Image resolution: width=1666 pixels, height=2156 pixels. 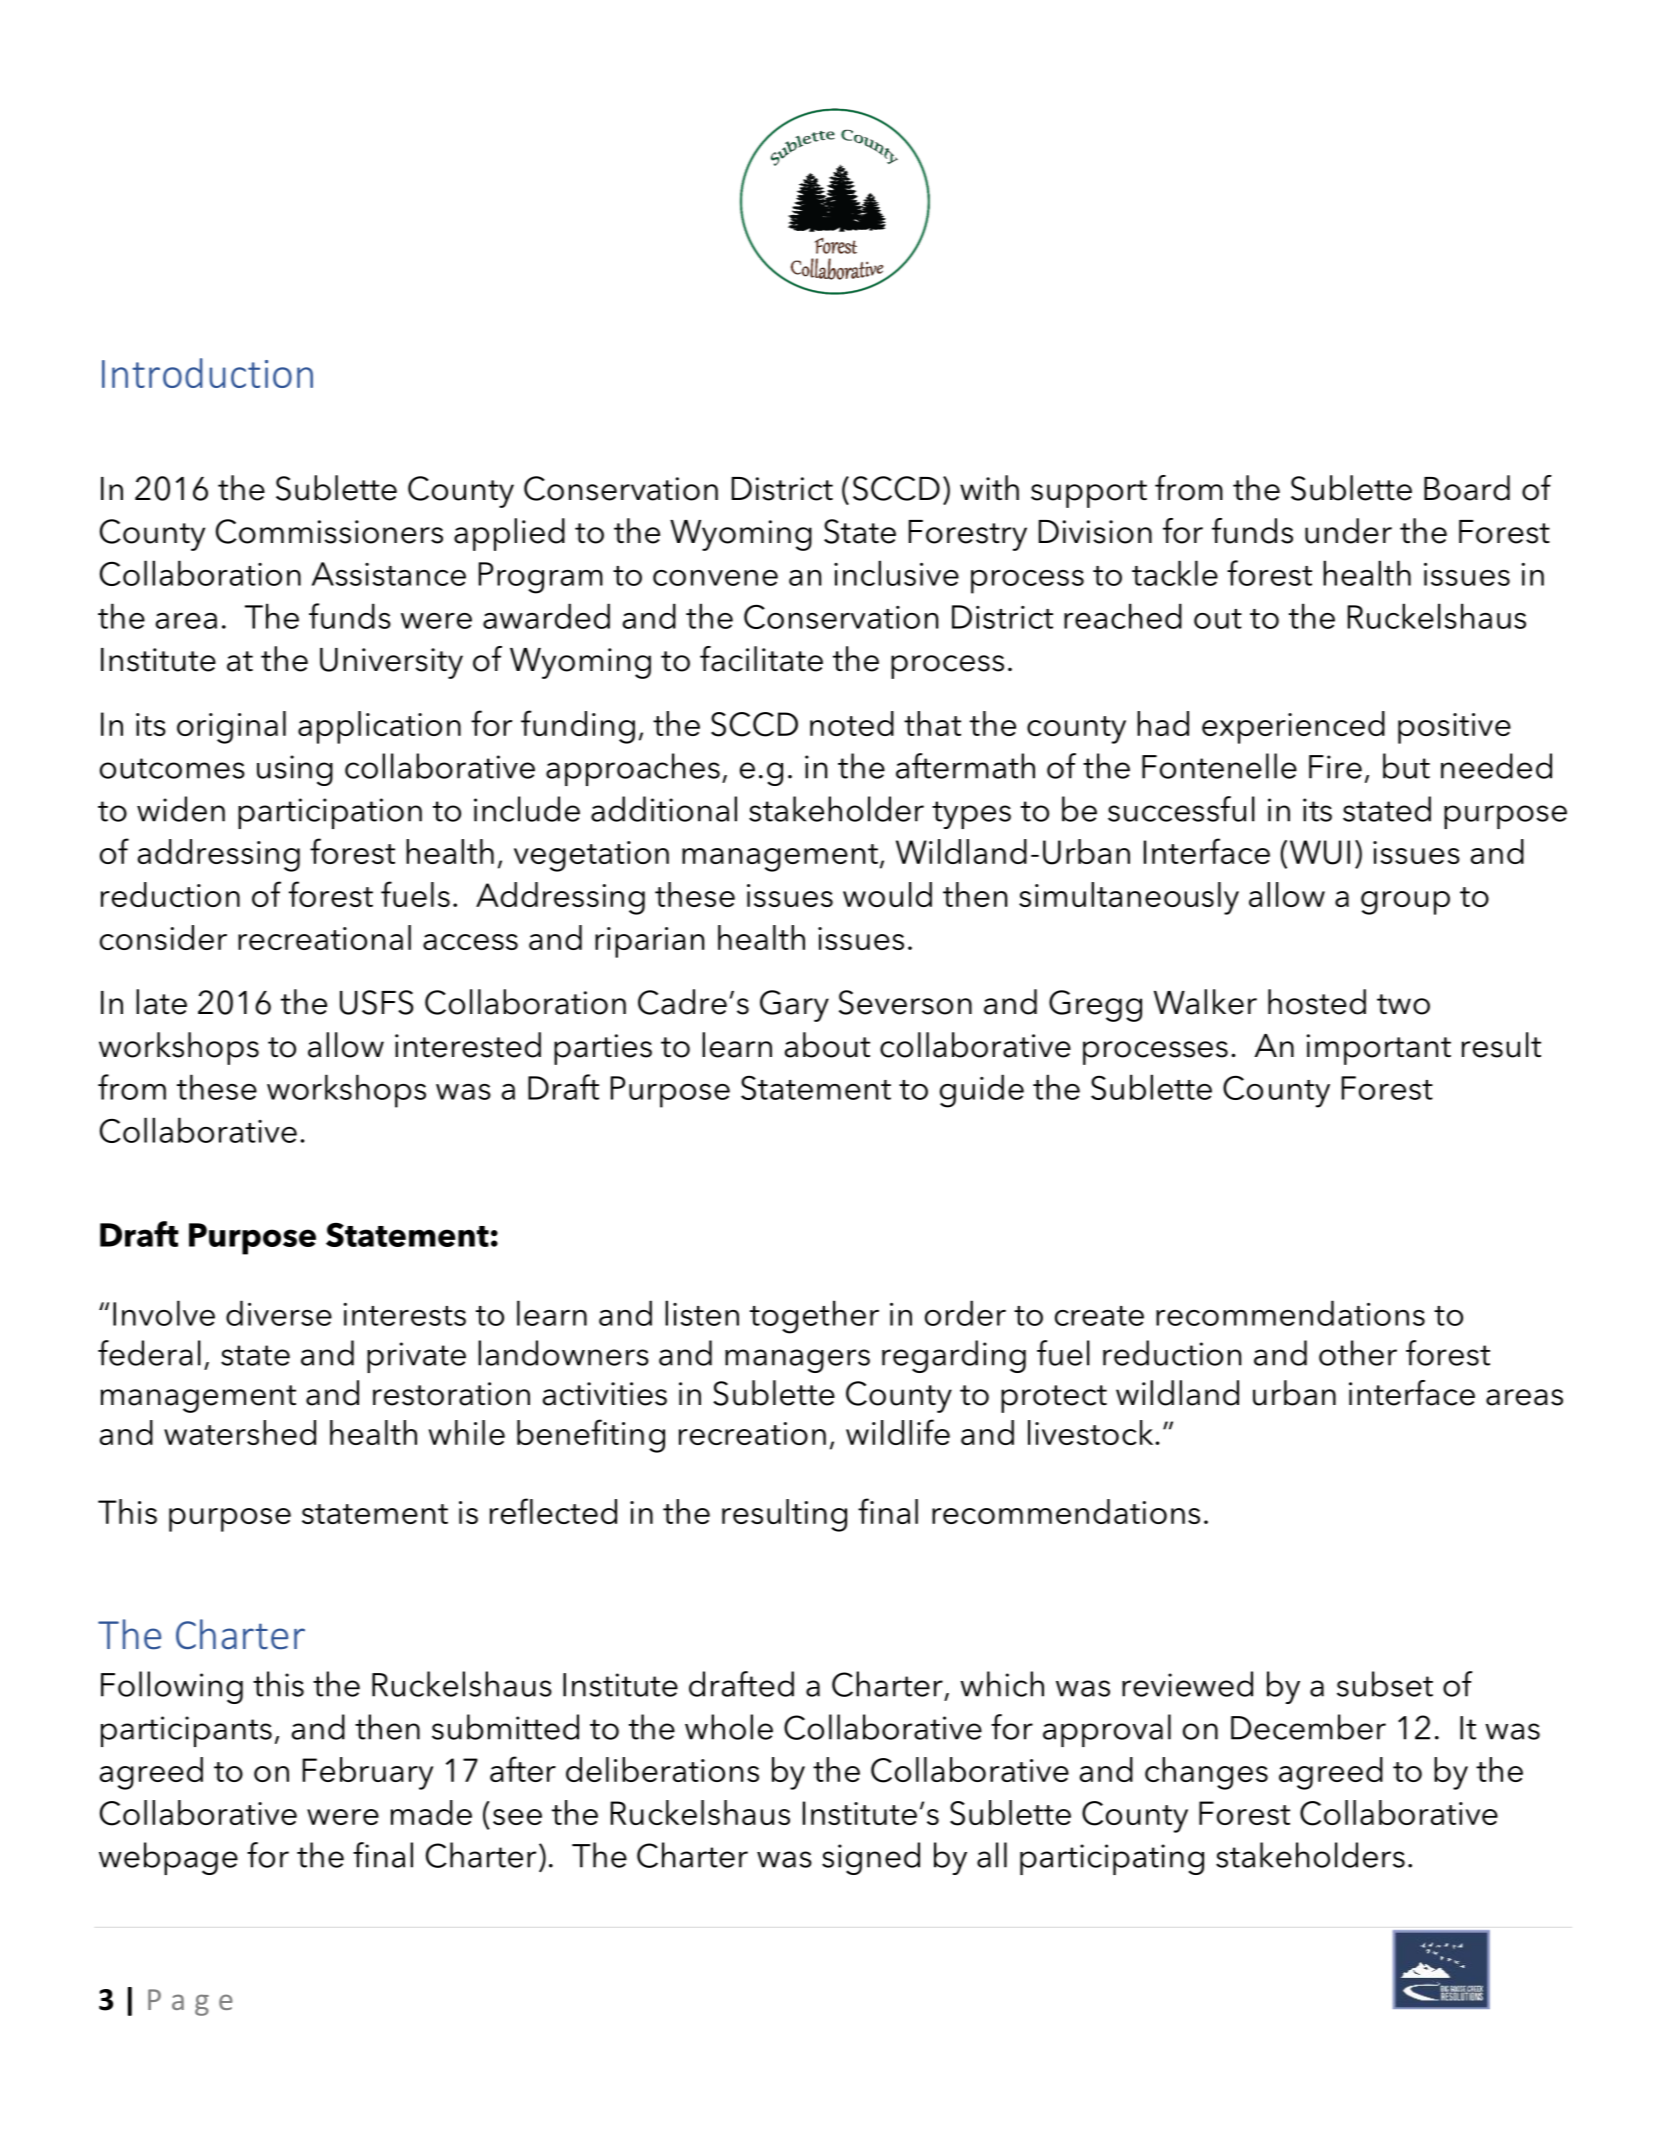 What do you see at coordinates (827, 1045) in the screenshot?
I see `about` at bounding box center [827, 1045].
